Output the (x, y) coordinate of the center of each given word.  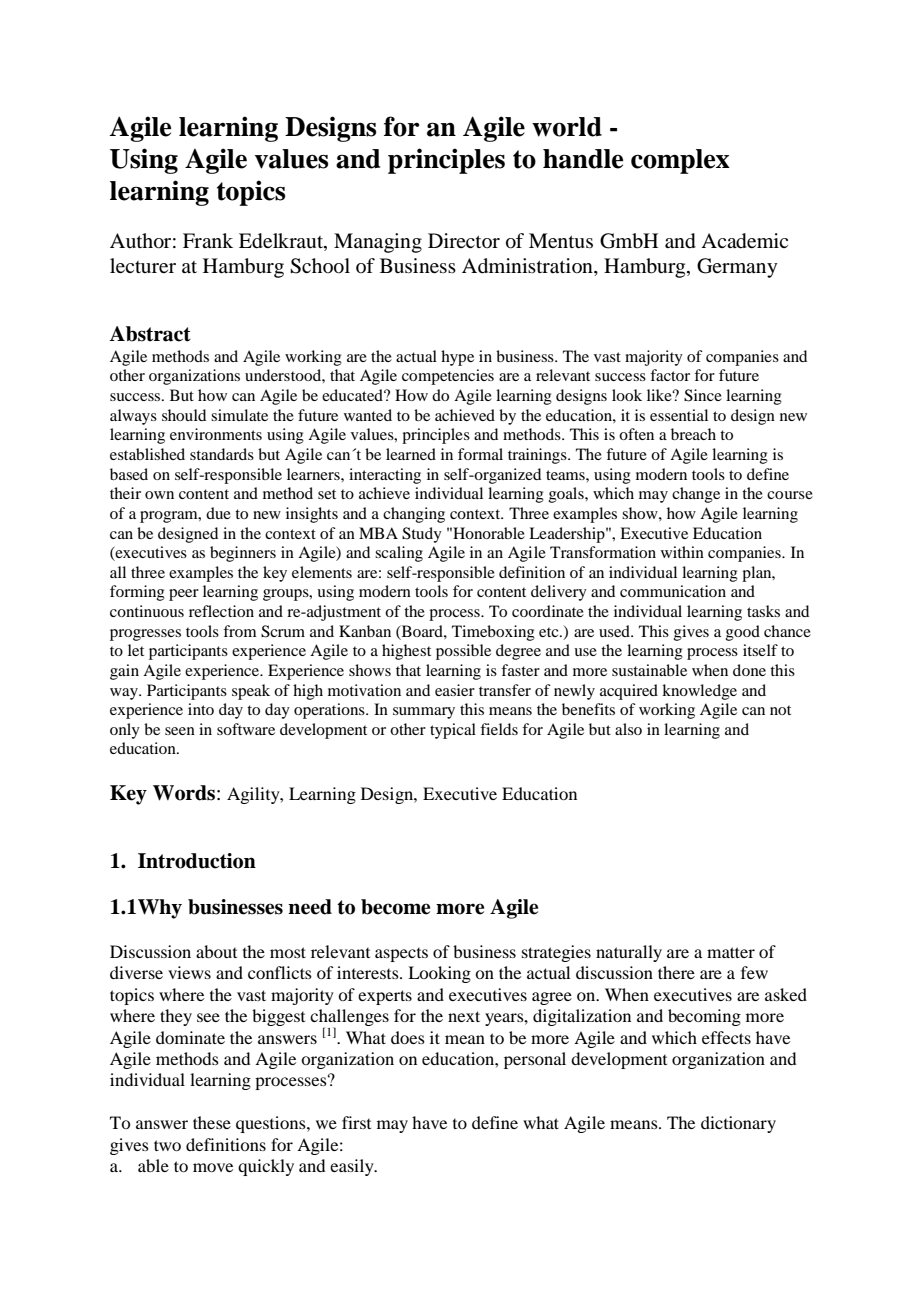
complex (680, 161)
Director (464, 240)
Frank (208, 240)
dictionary (738, 1124)
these (212, 1122)
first (356, 1122)
